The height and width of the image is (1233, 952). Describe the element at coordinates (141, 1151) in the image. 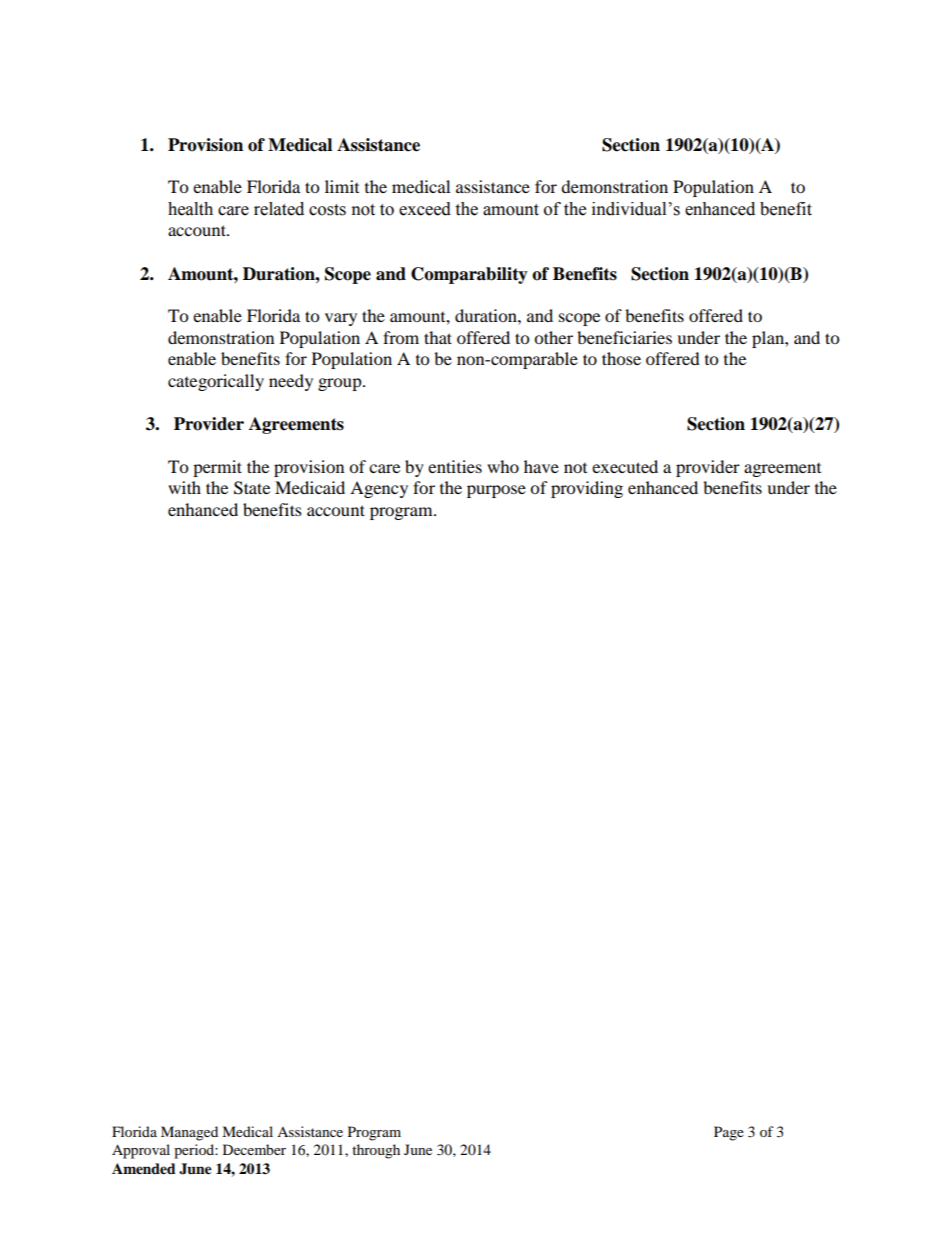

I see `Approval` at that location.
